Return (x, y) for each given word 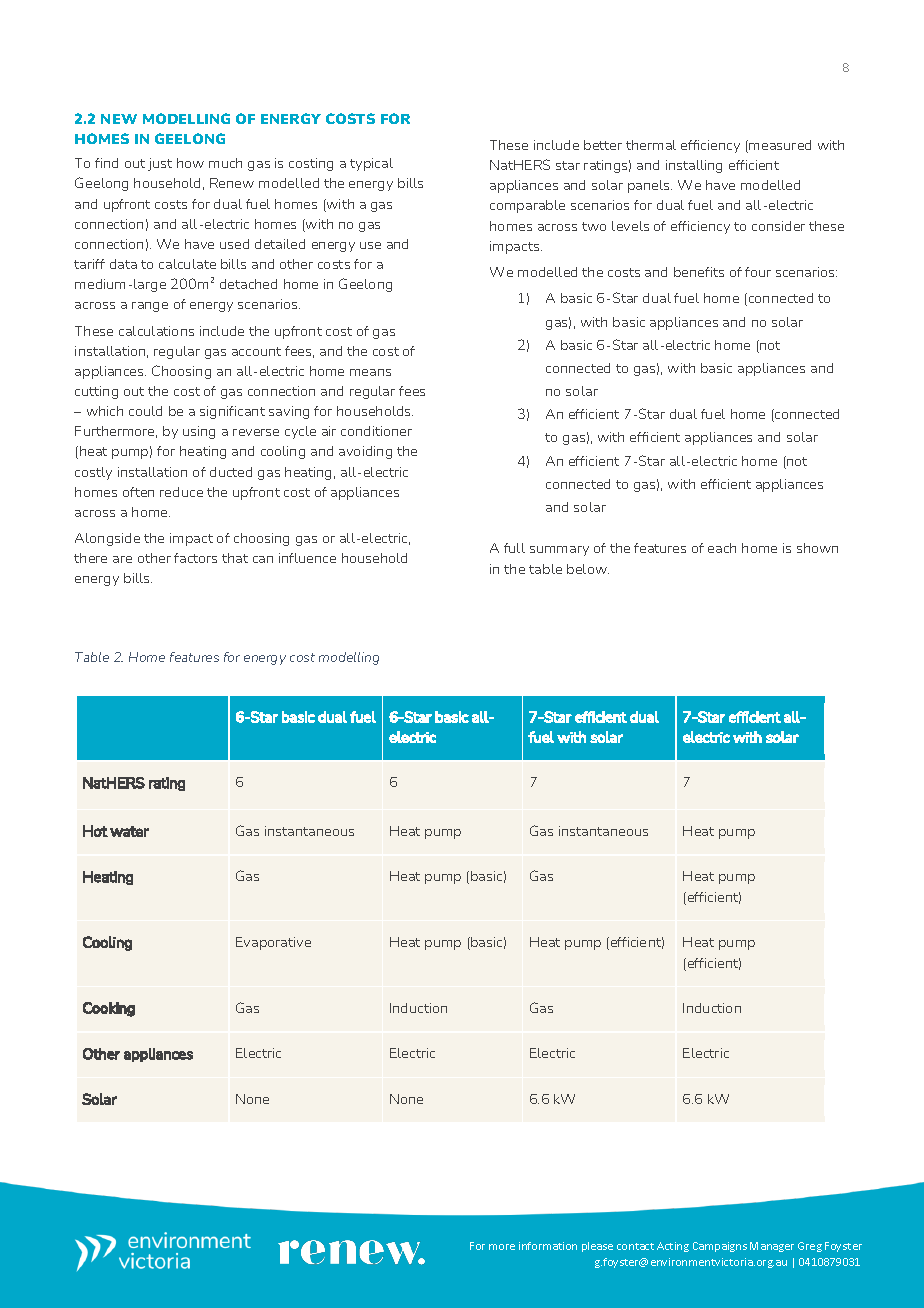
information (548, 1246)
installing (694, 166)
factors (195, 558)
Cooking (109, 1009)
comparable (527, 206)
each (722, 548)
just (160, 164)
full (514, 548)
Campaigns (720, 1247)
